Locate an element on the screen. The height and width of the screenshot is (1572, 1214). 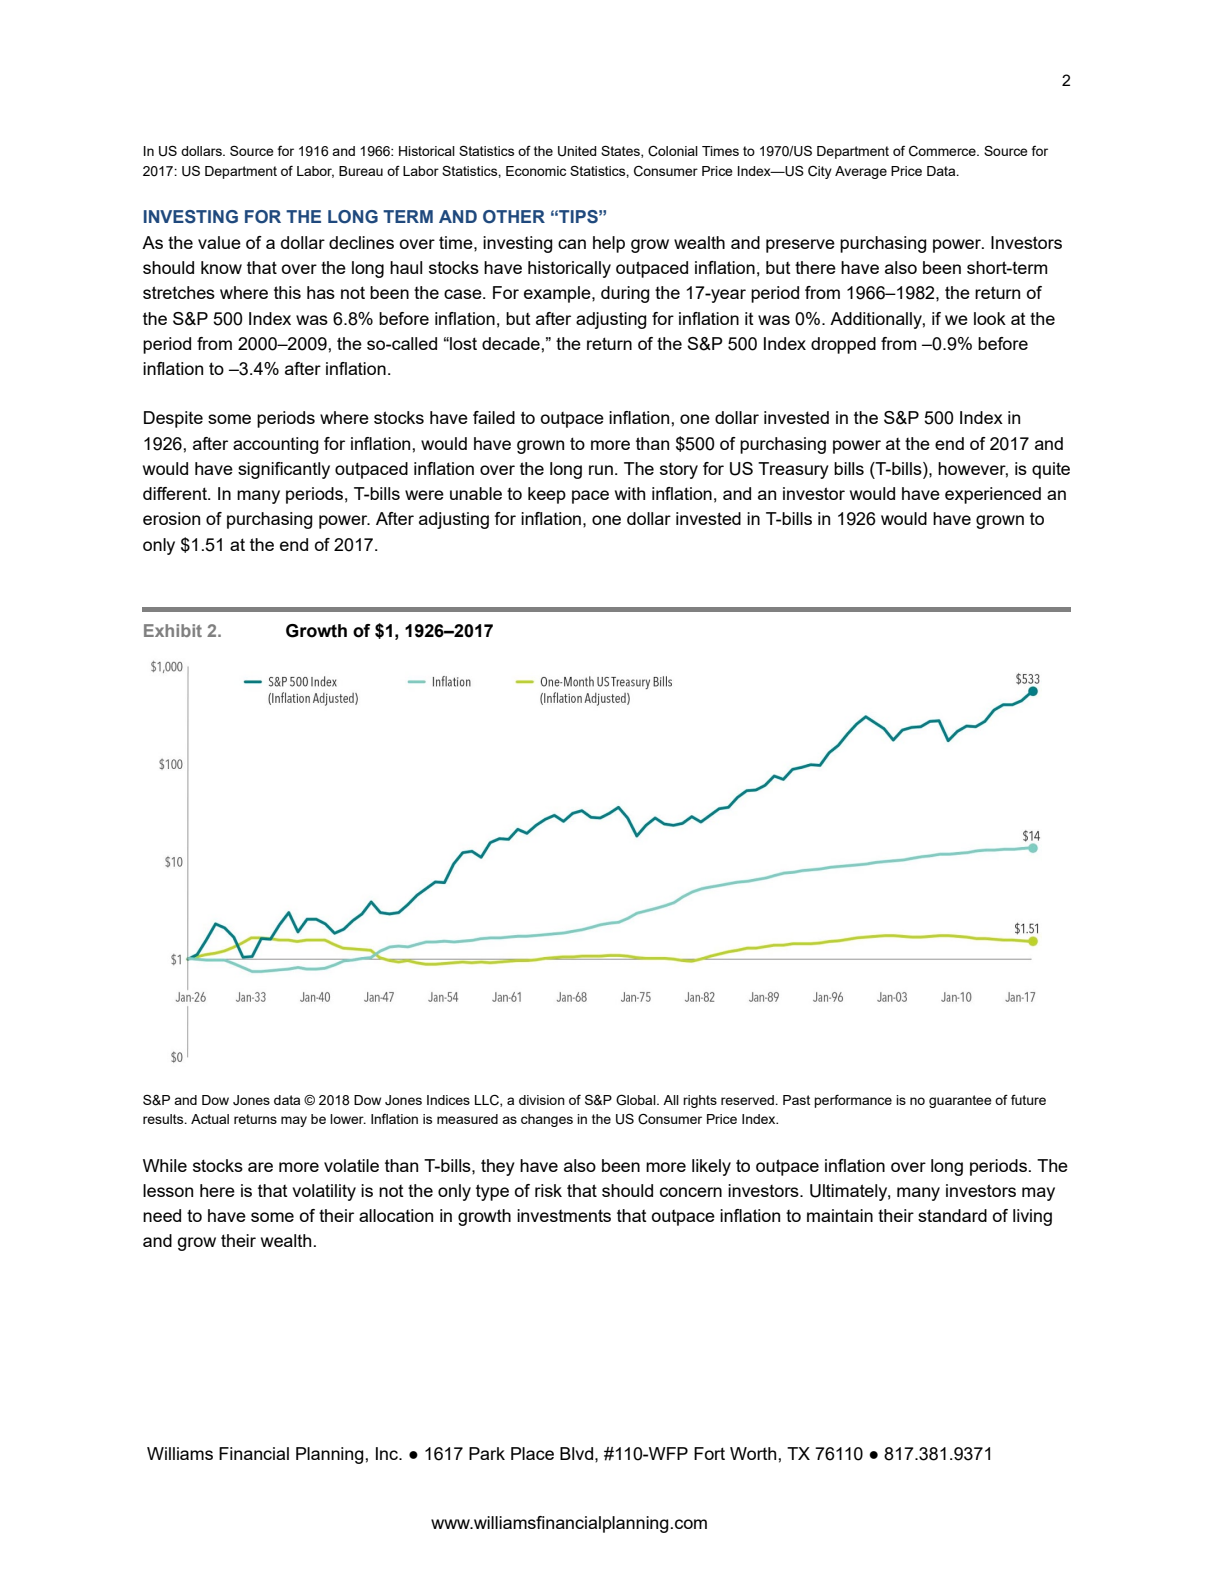
experienced is located at coordinates (993, 495).
